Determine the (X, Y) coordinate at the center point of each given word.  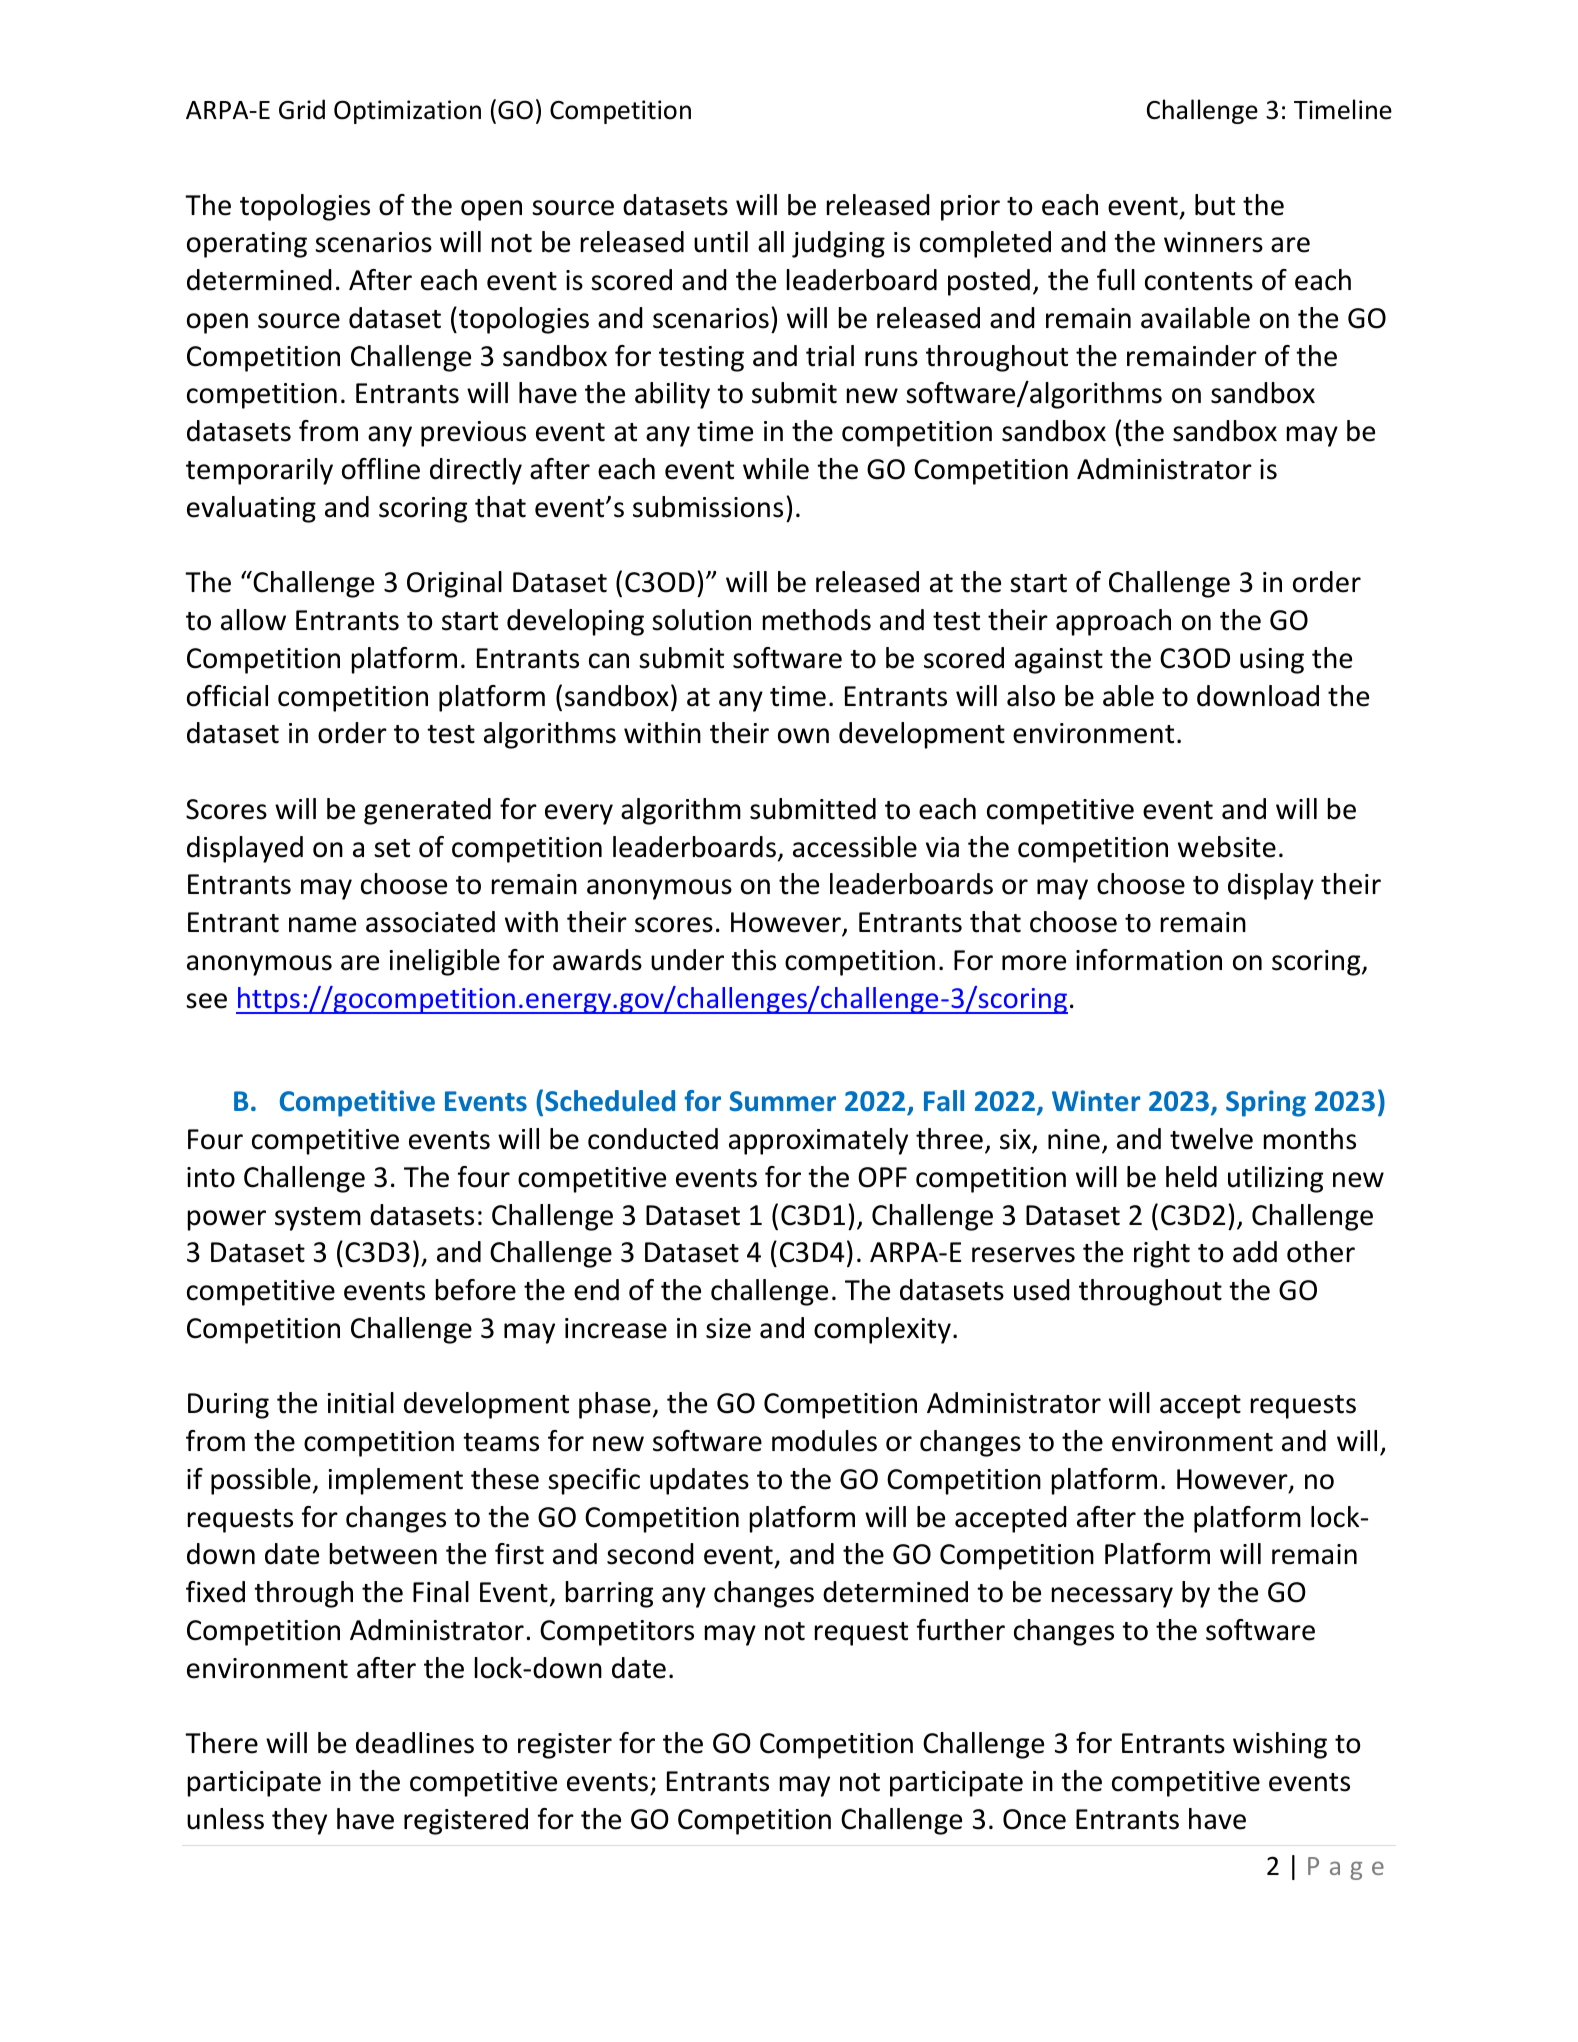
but (1215, 205)
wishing (1280, 1745)
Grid (302, 109)
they (299, 1821)
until (721, 242)
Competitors (617, 1633)
